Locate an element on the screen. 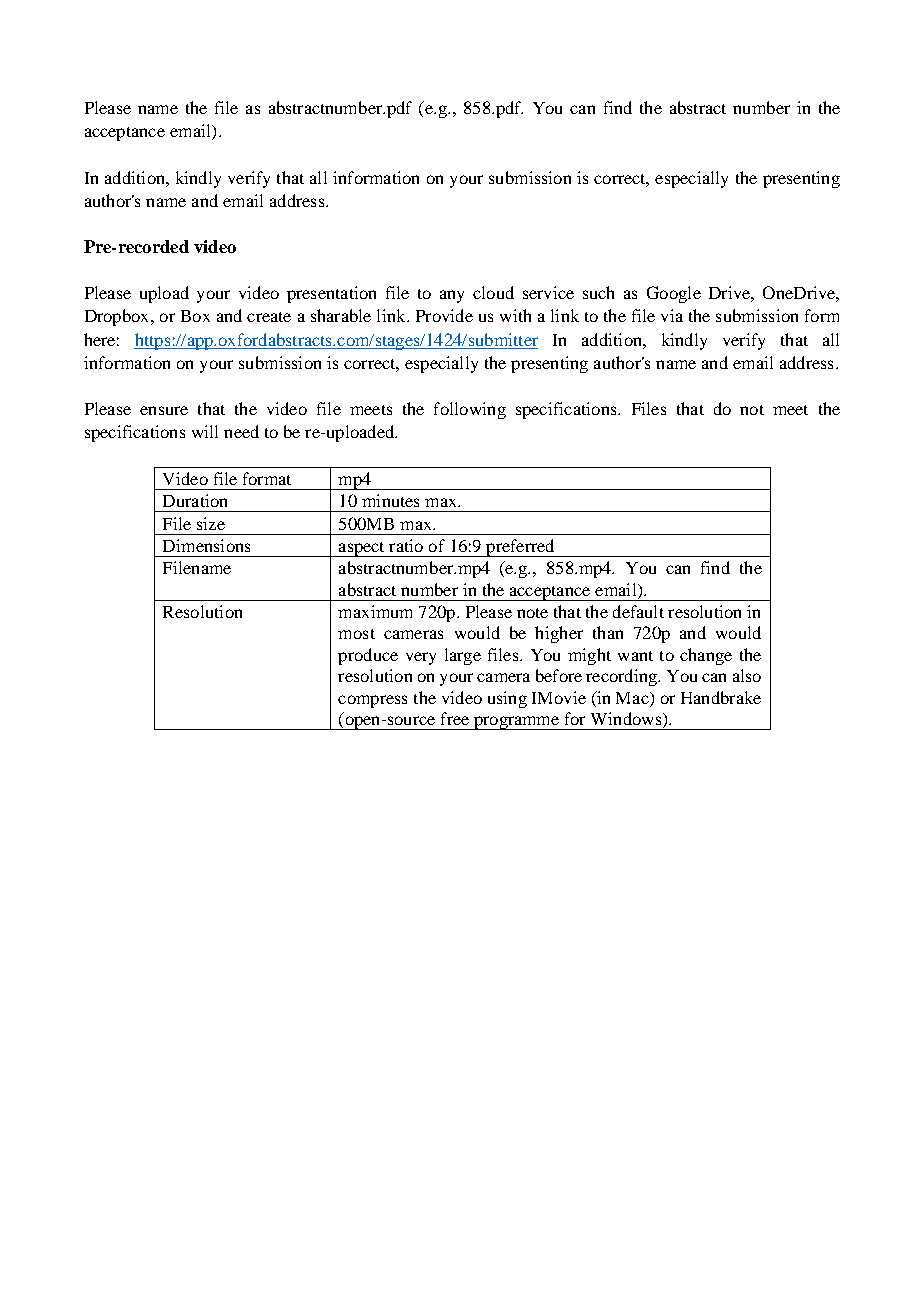 The image size is (924, 1308). Provide is located at coordinates (444, 315).
